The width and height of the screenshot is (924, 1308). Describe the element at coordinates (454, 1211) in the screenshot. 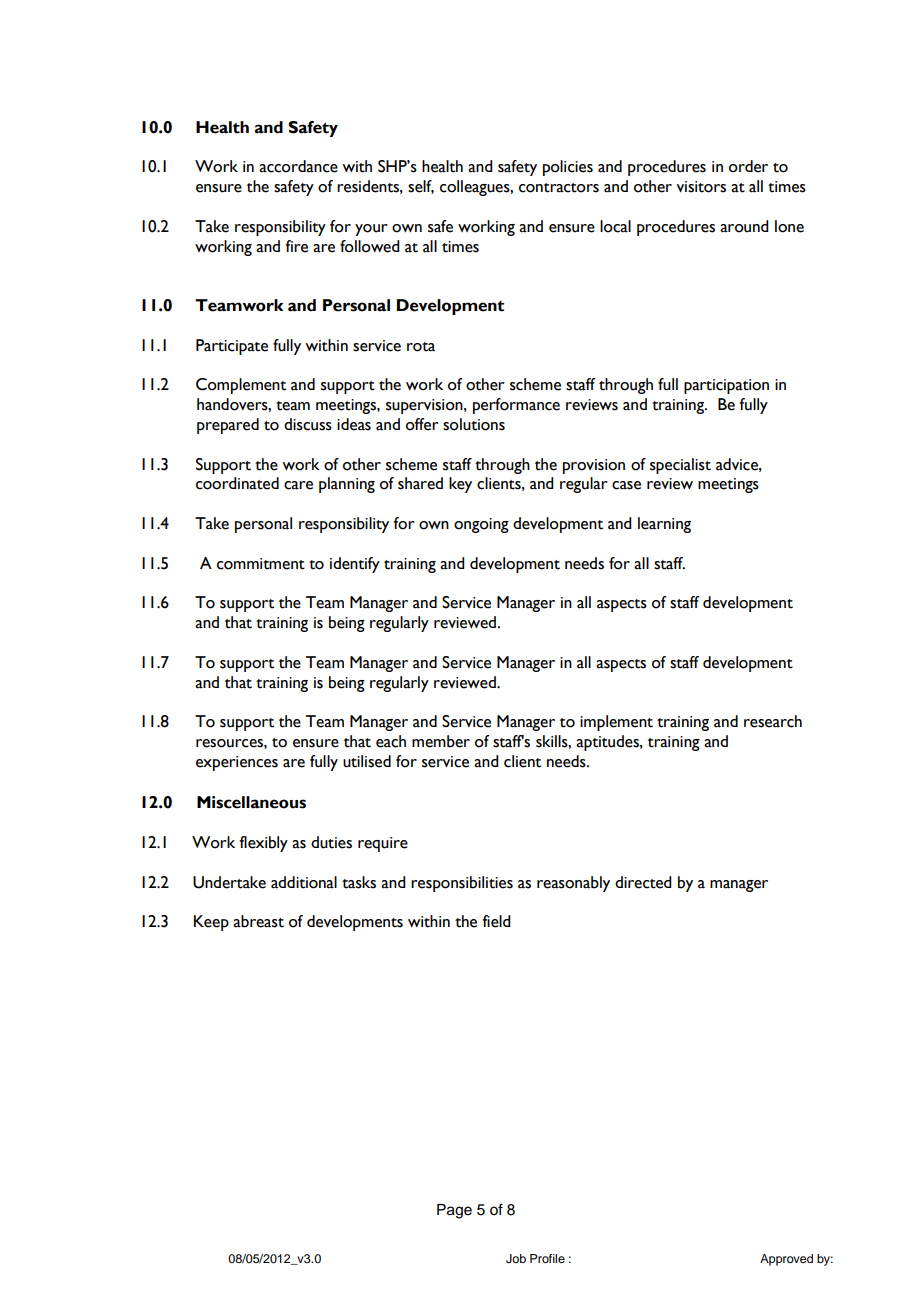

I see `Page` at that location.
